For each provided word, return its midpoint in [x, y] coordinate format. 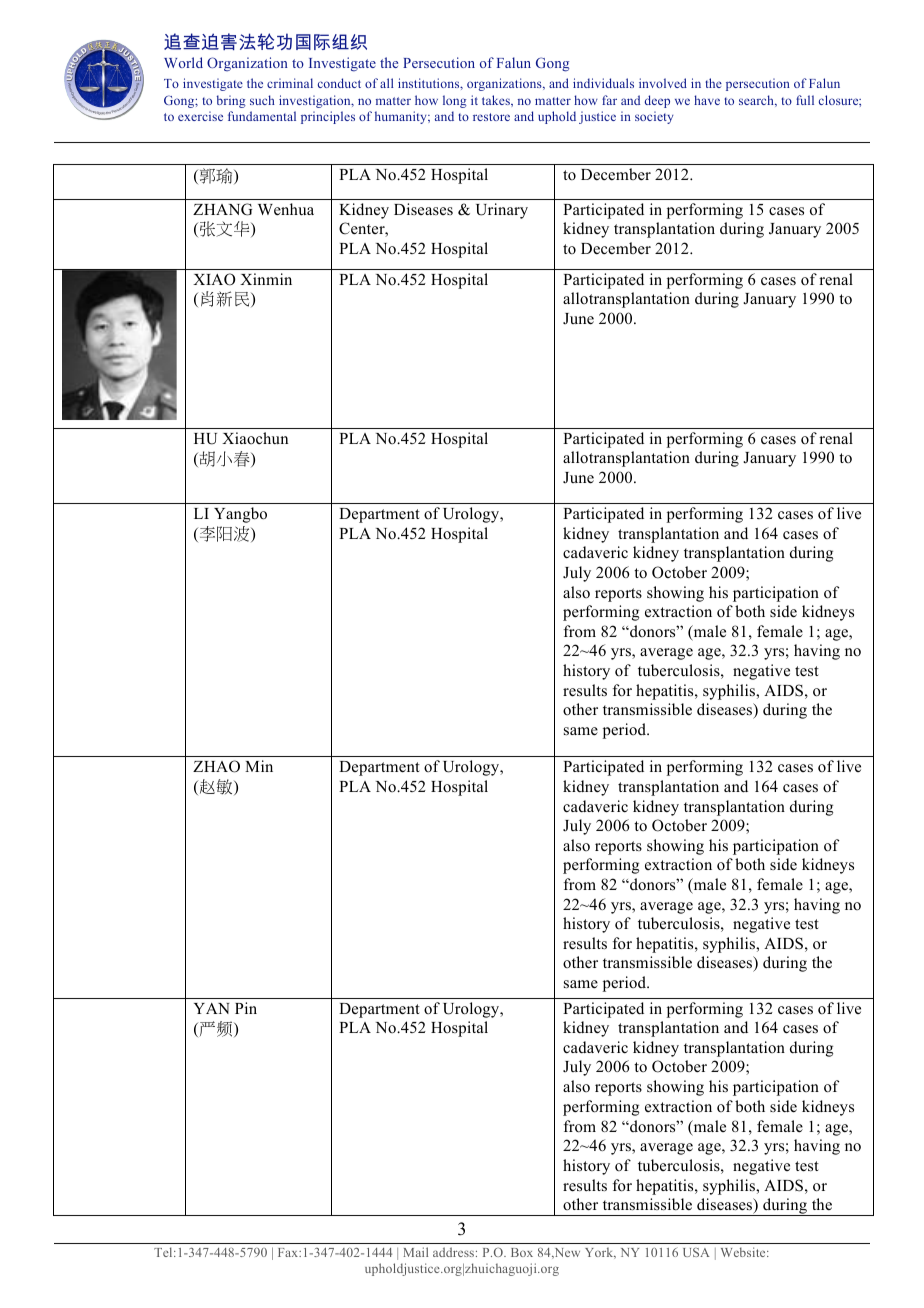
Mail [415, 1252]
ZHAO [216, 766]
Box [522, 1252]
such [262, 100]
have [707, 100]
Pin [246, 1008]
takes [497, 100]
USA [696, 1252]
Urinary [502, 211]
